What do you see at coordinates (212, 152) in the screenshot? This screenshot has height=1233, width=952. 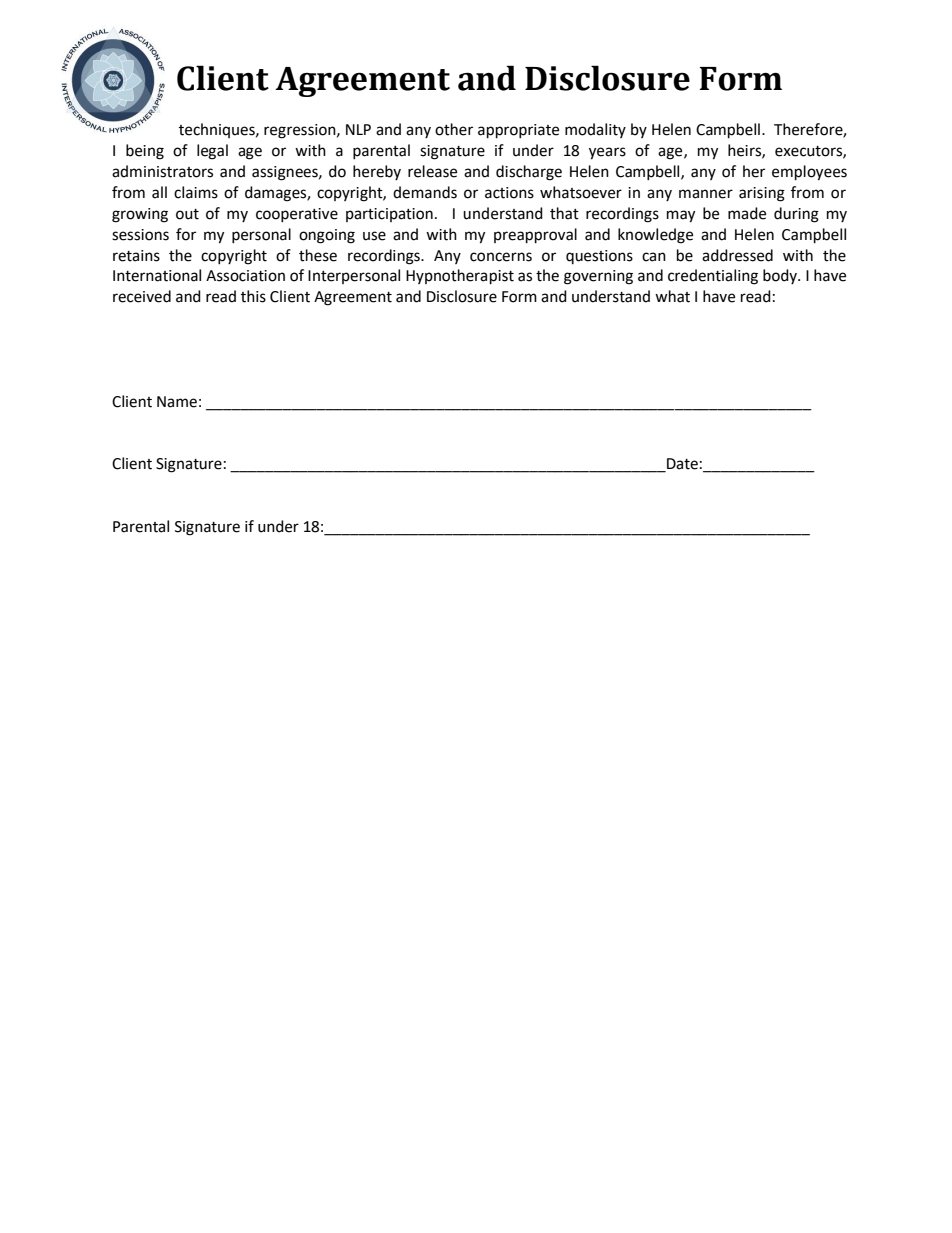 I see `legal` at bounding box center [212, 152].
